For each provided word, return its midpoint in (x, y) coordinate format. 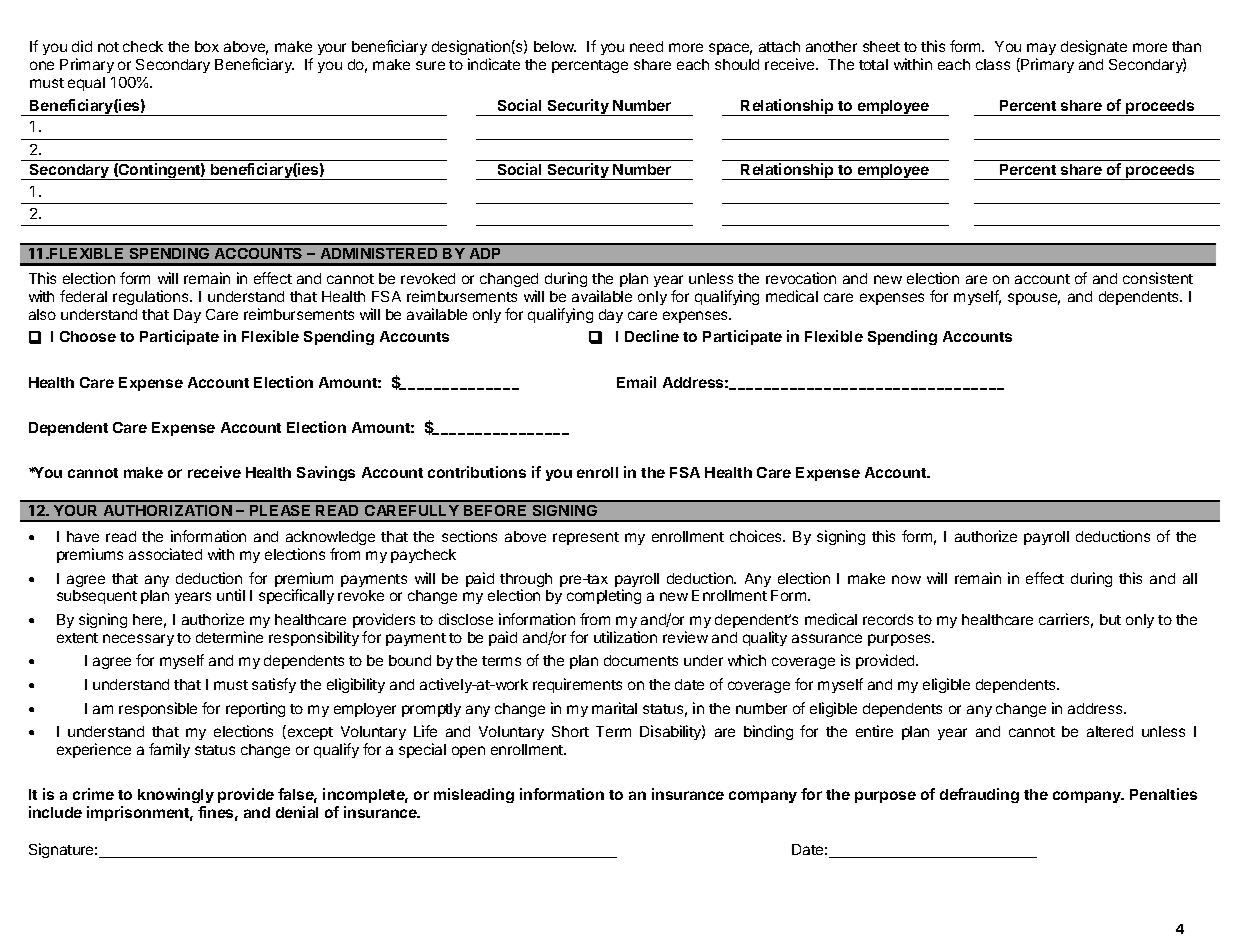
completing (604, 596)
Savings (326, 473)
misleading (474, 795)
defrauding (979, 795)
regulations (152, 297)
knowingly (176, 795)
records (888, 619)
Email (636, 382)
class (993, 64)
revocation (801, 278)
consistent (1158, 278)
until (231, 595)
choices (757, 536)
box (207, 46)
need (646, 46)
